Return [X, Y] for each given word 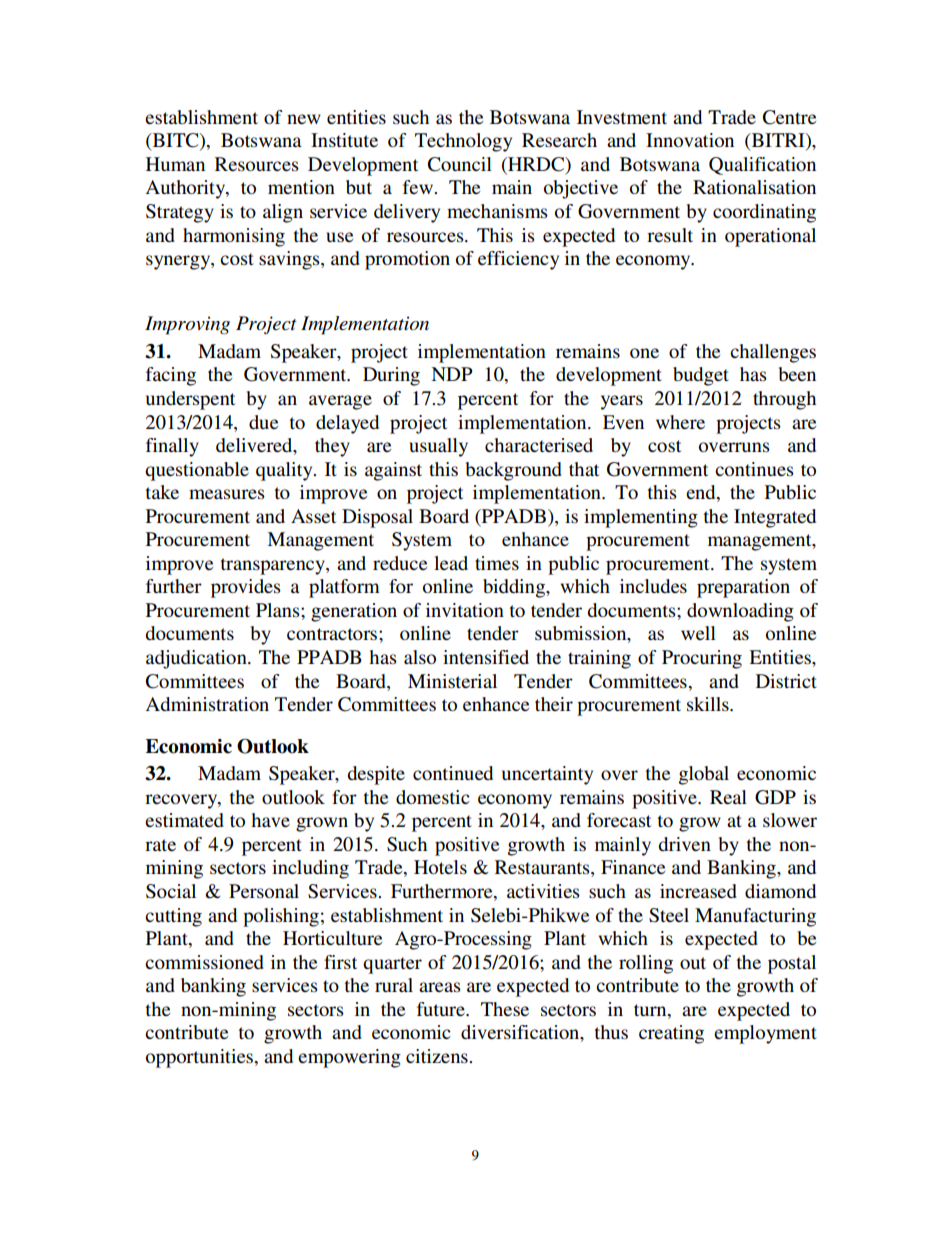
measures [227, 494]
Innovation [690, 140]
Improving [187, 325]
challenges [773, 353]
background [514, 471]
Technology [463, 142]
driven [684, 844]
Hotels [440, 867]
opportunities [199, 1058]
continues [754, 469]
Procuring [702, 659]
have [270, 820]
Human [175, 164]
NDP [451, 374]
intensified [486, 657]
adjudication [197, 659]
